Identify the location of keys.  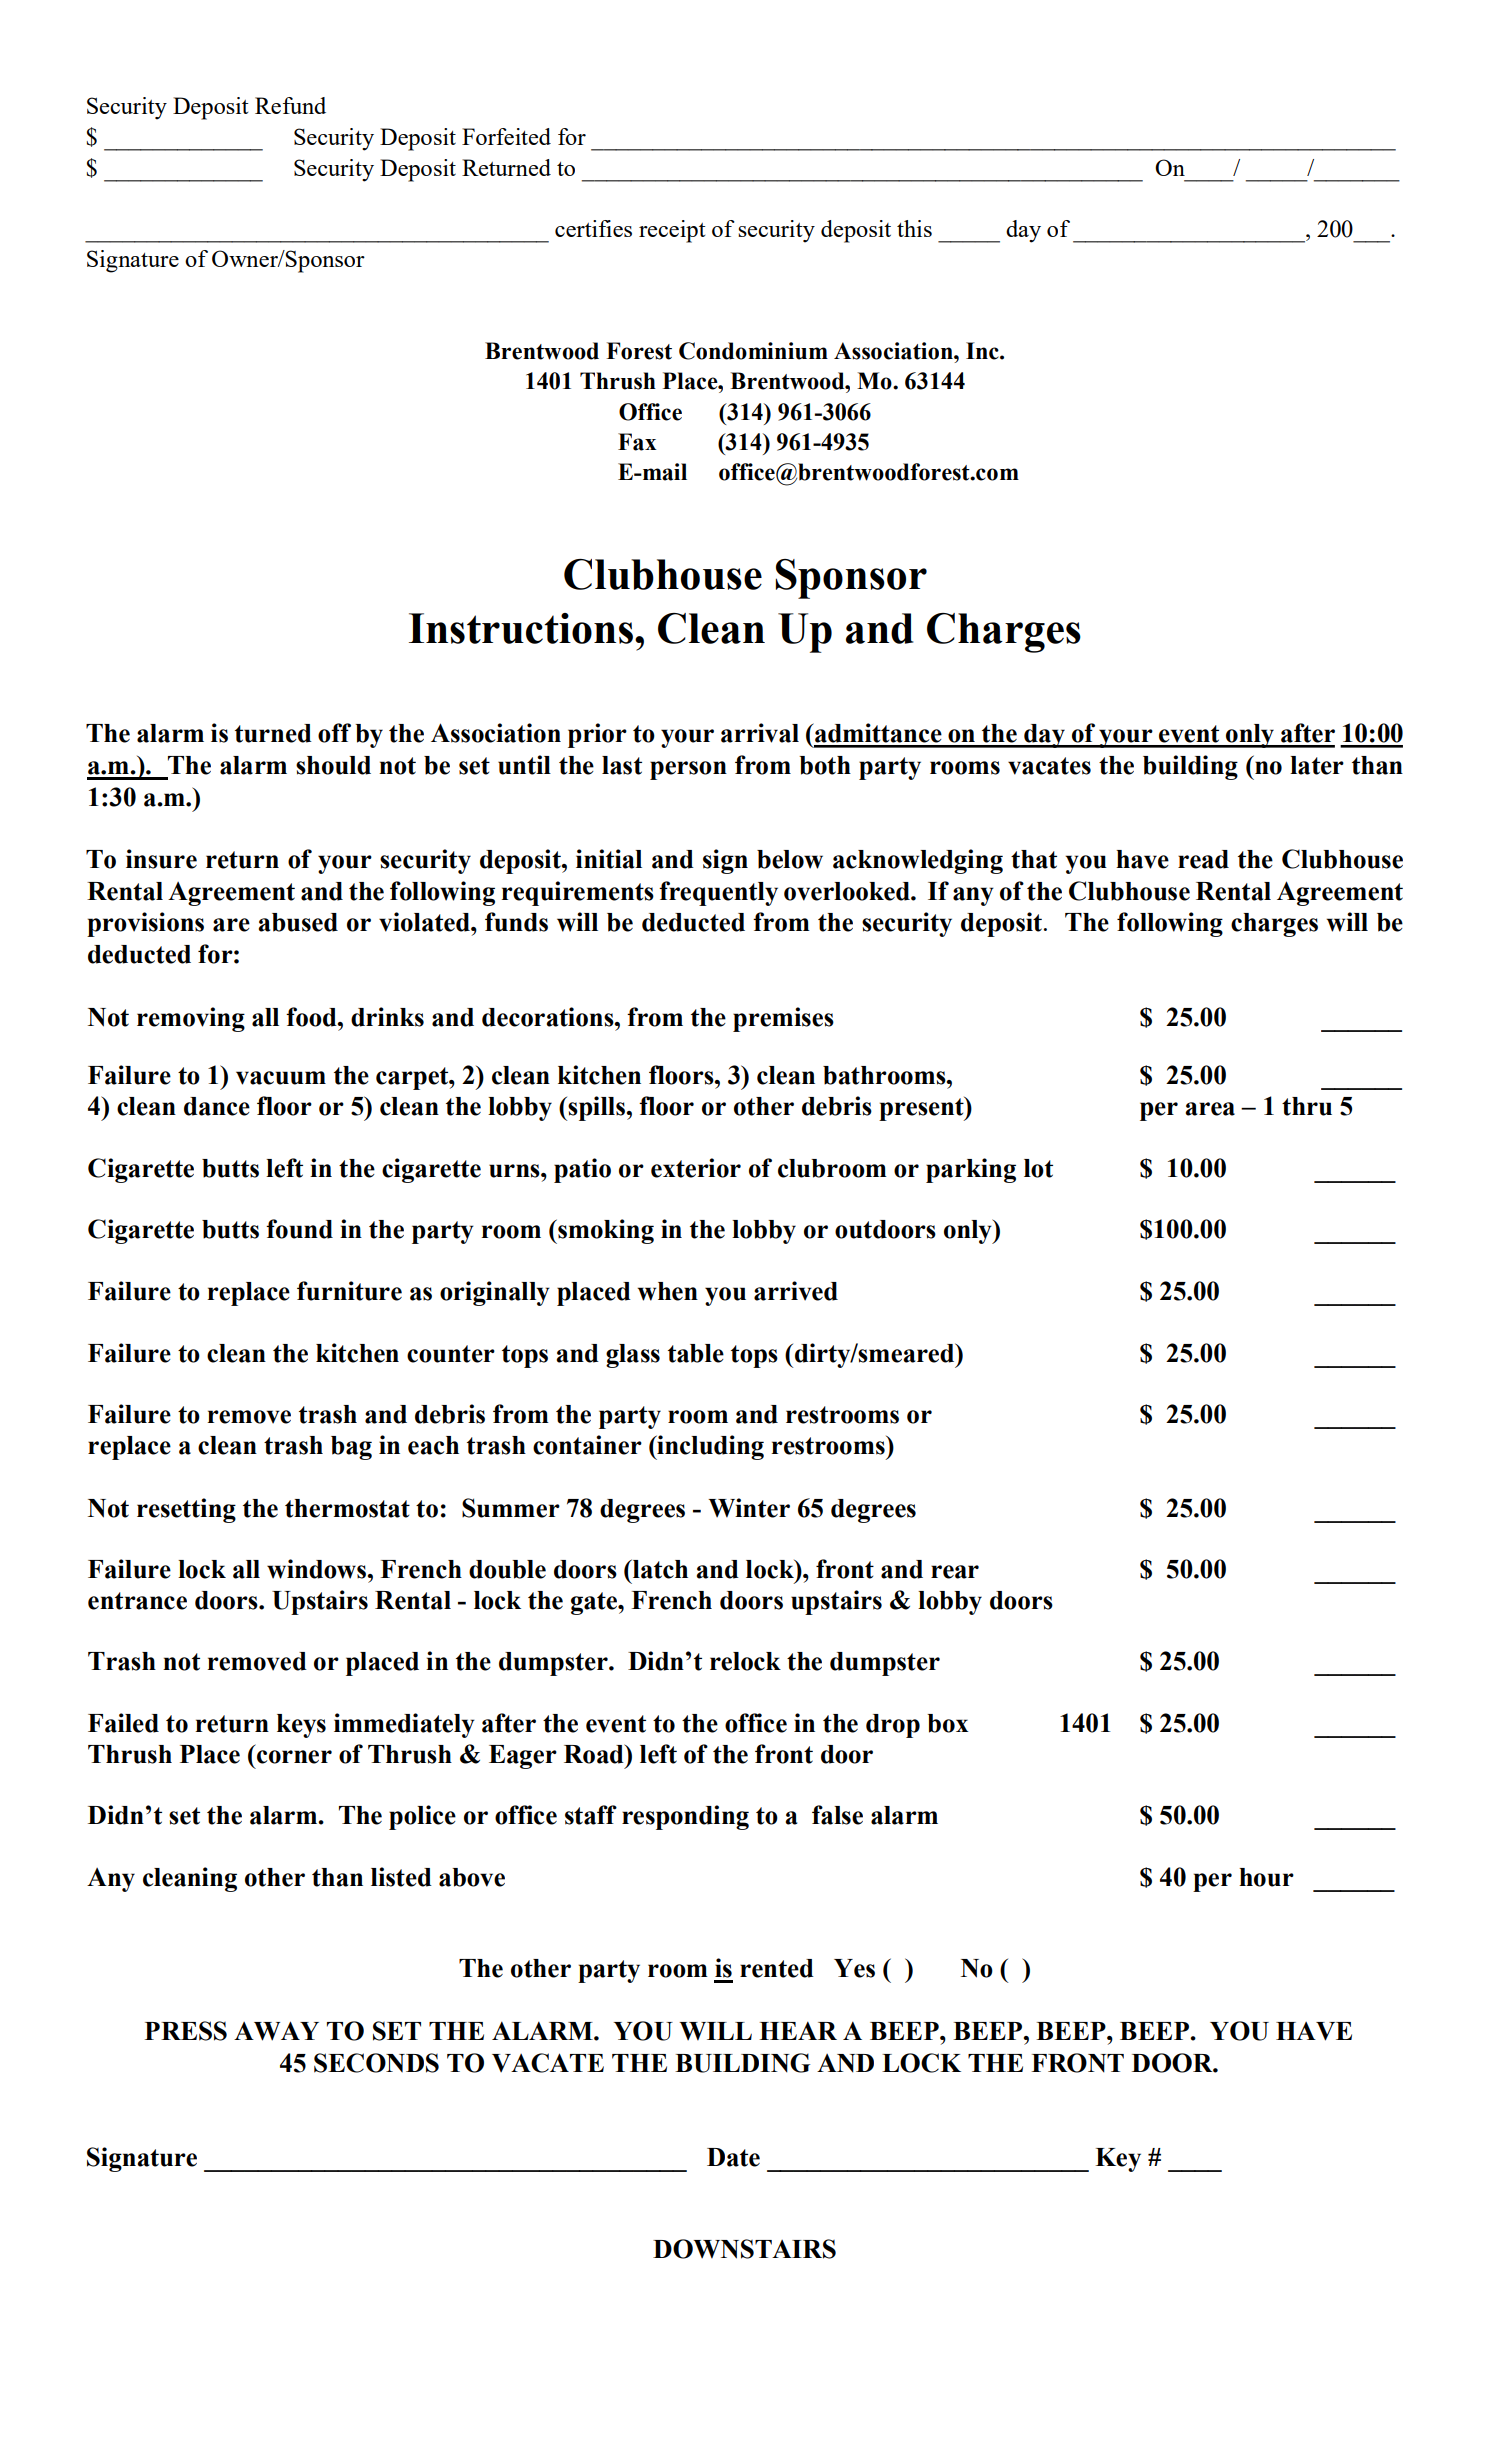
(301, 1726).
